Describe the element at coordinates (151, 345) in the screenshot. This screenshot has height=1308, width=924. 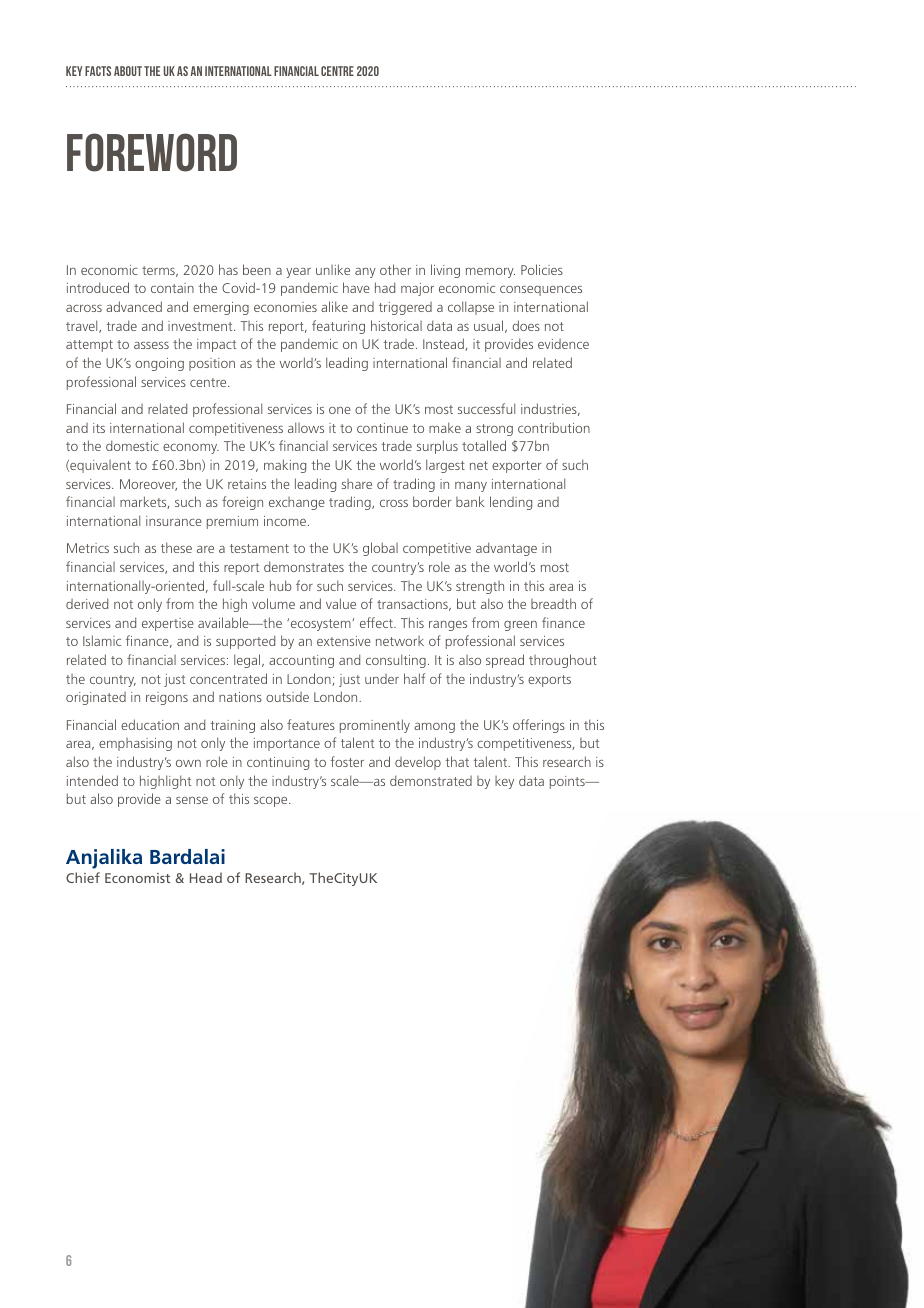
I see `assess` at that location.
